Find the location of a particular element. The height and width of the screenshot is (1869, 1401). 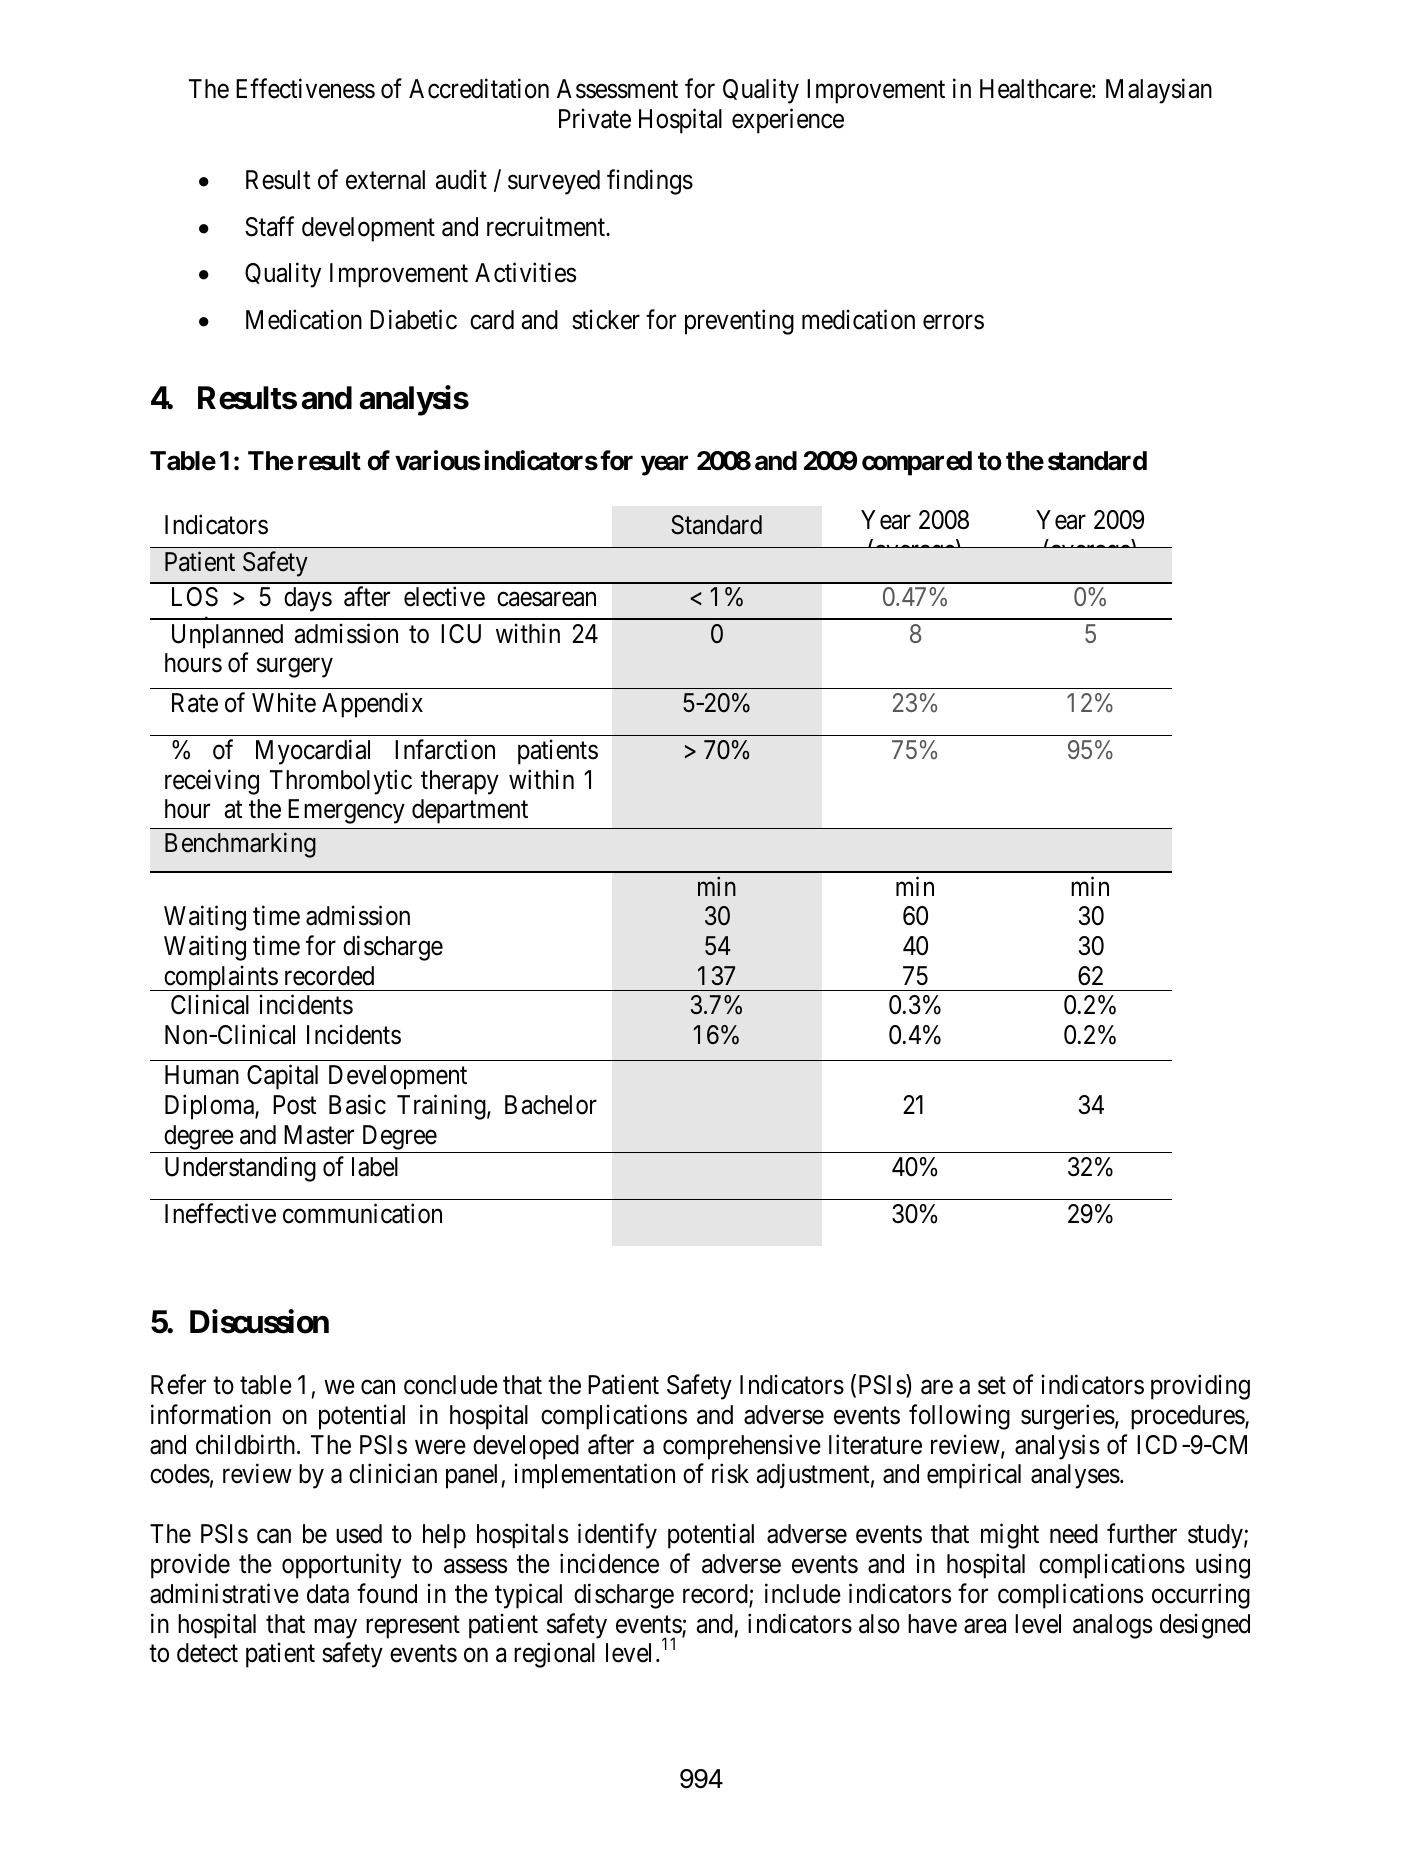

findings is located at coordinates (650, 182).
